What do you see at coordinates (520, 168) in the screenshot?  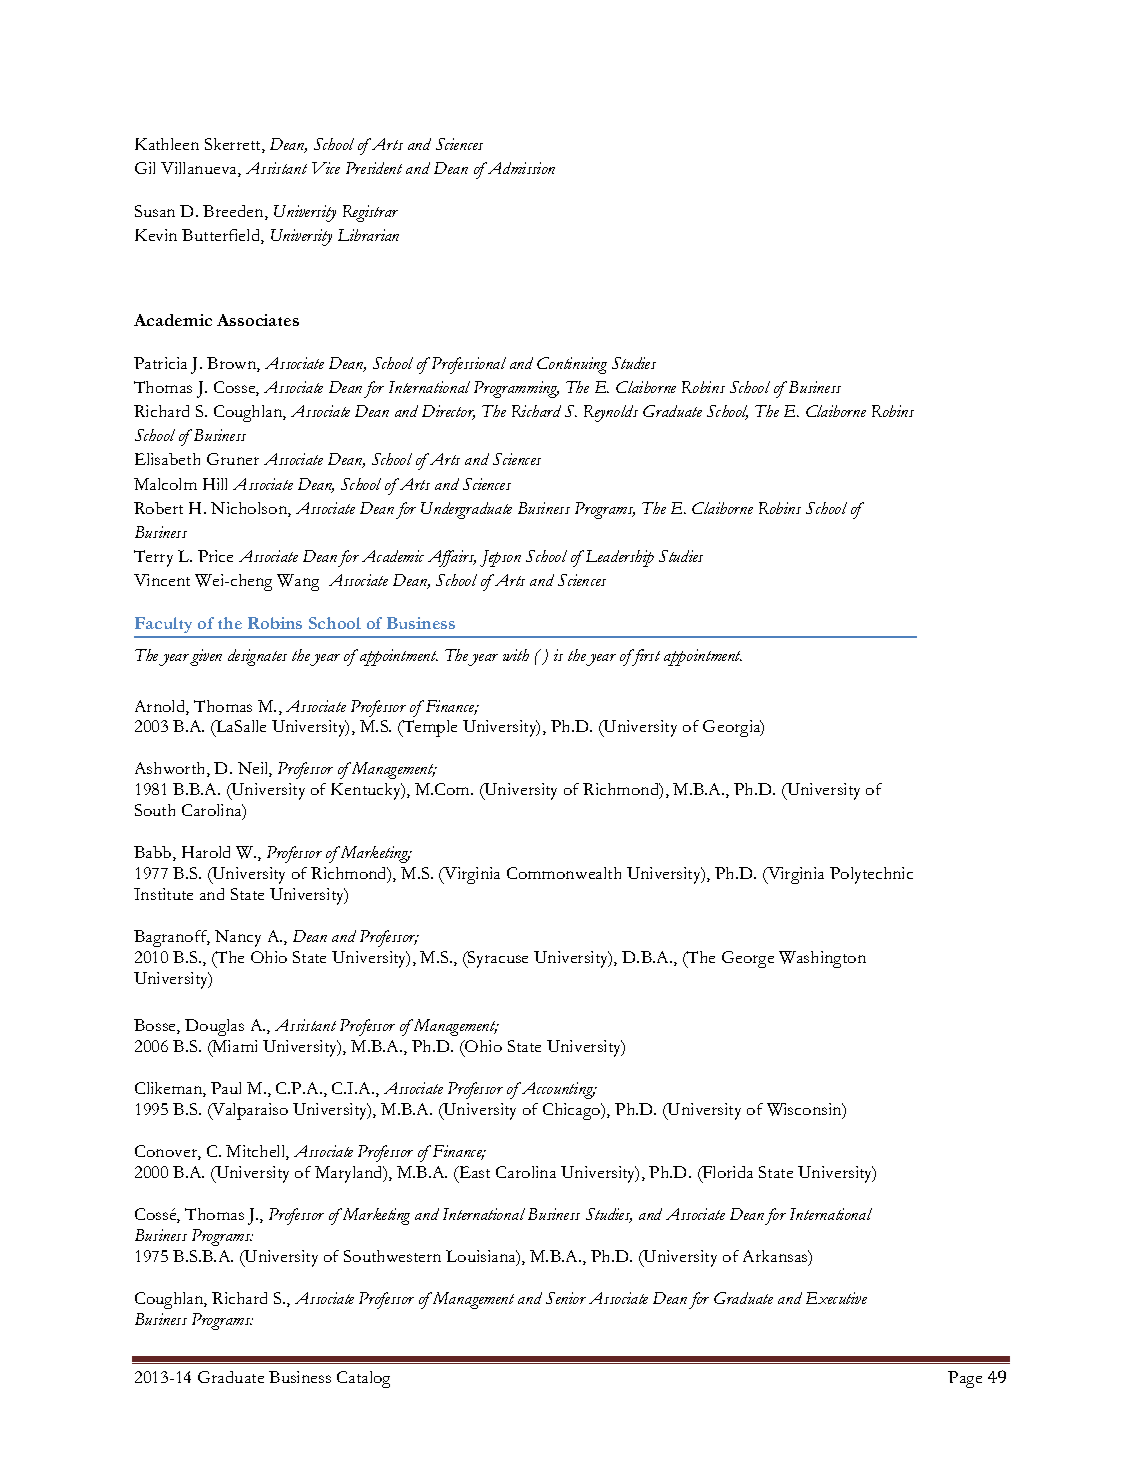 I see `Admission` at bounding box center [520, 168].
